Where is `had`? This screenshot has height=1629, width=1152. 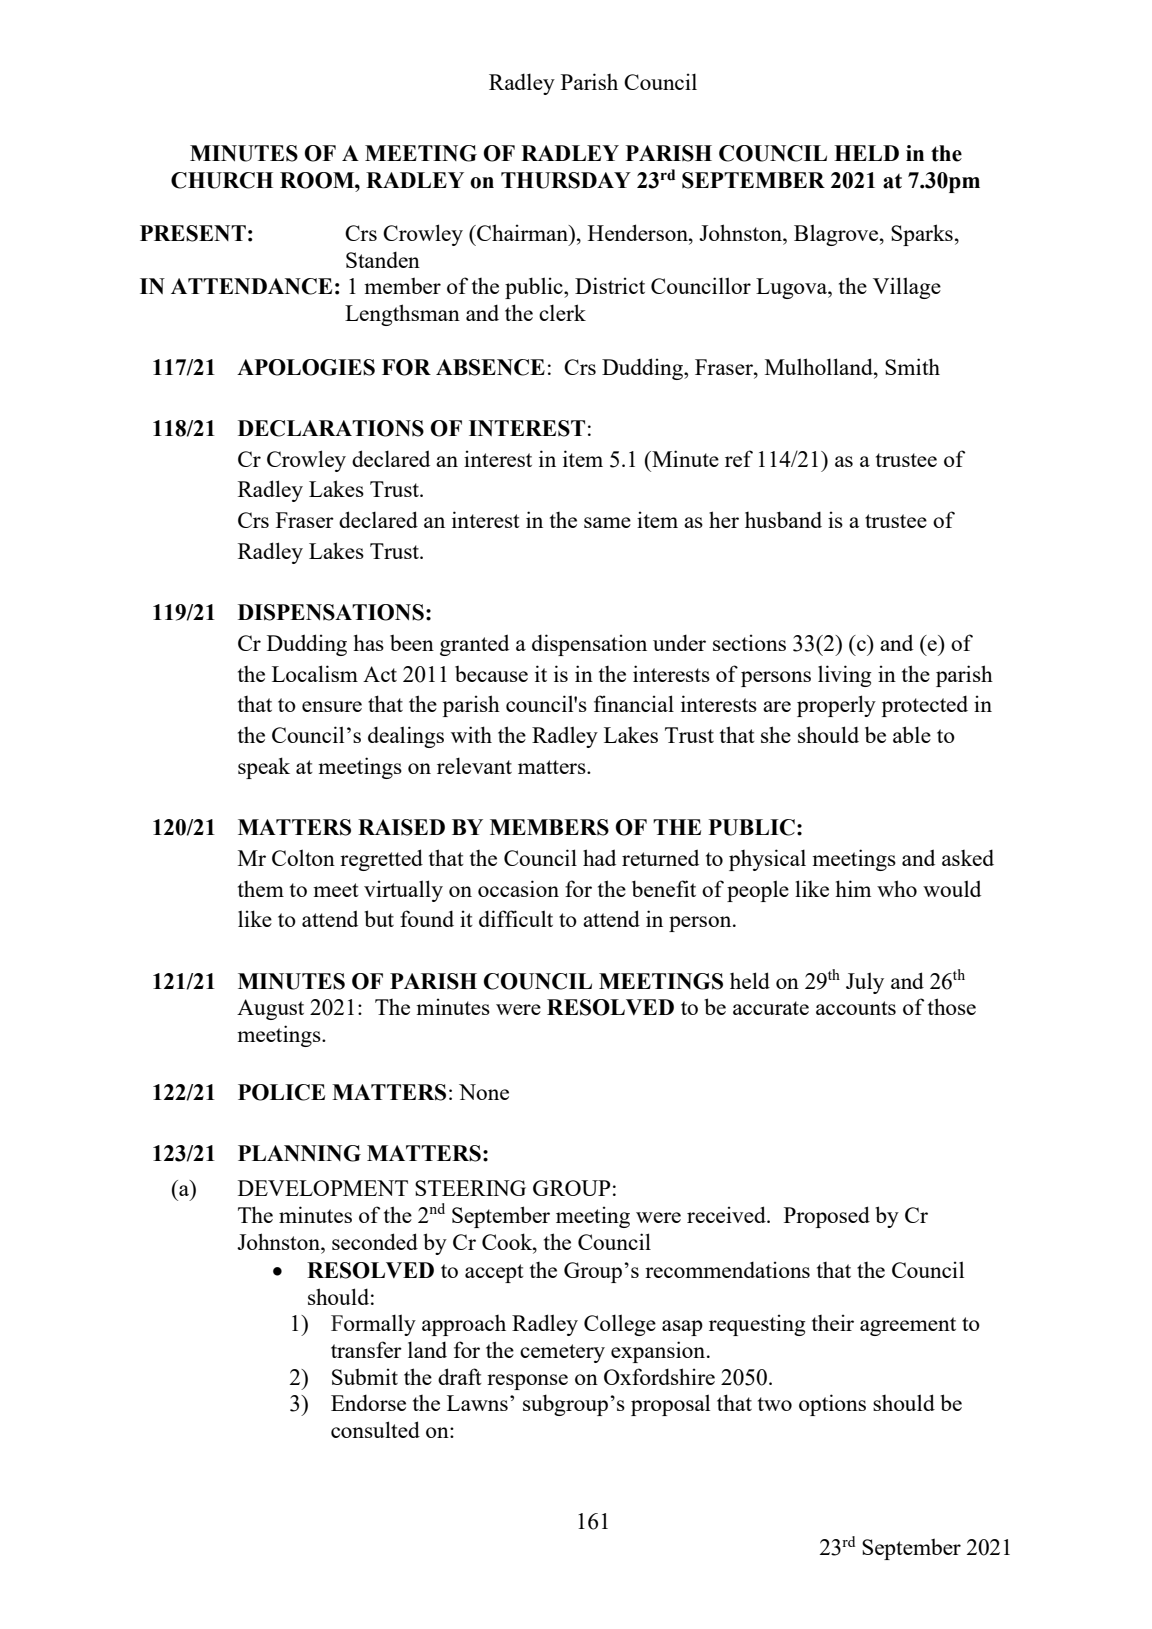 had is located at coordinates (599, 857).
